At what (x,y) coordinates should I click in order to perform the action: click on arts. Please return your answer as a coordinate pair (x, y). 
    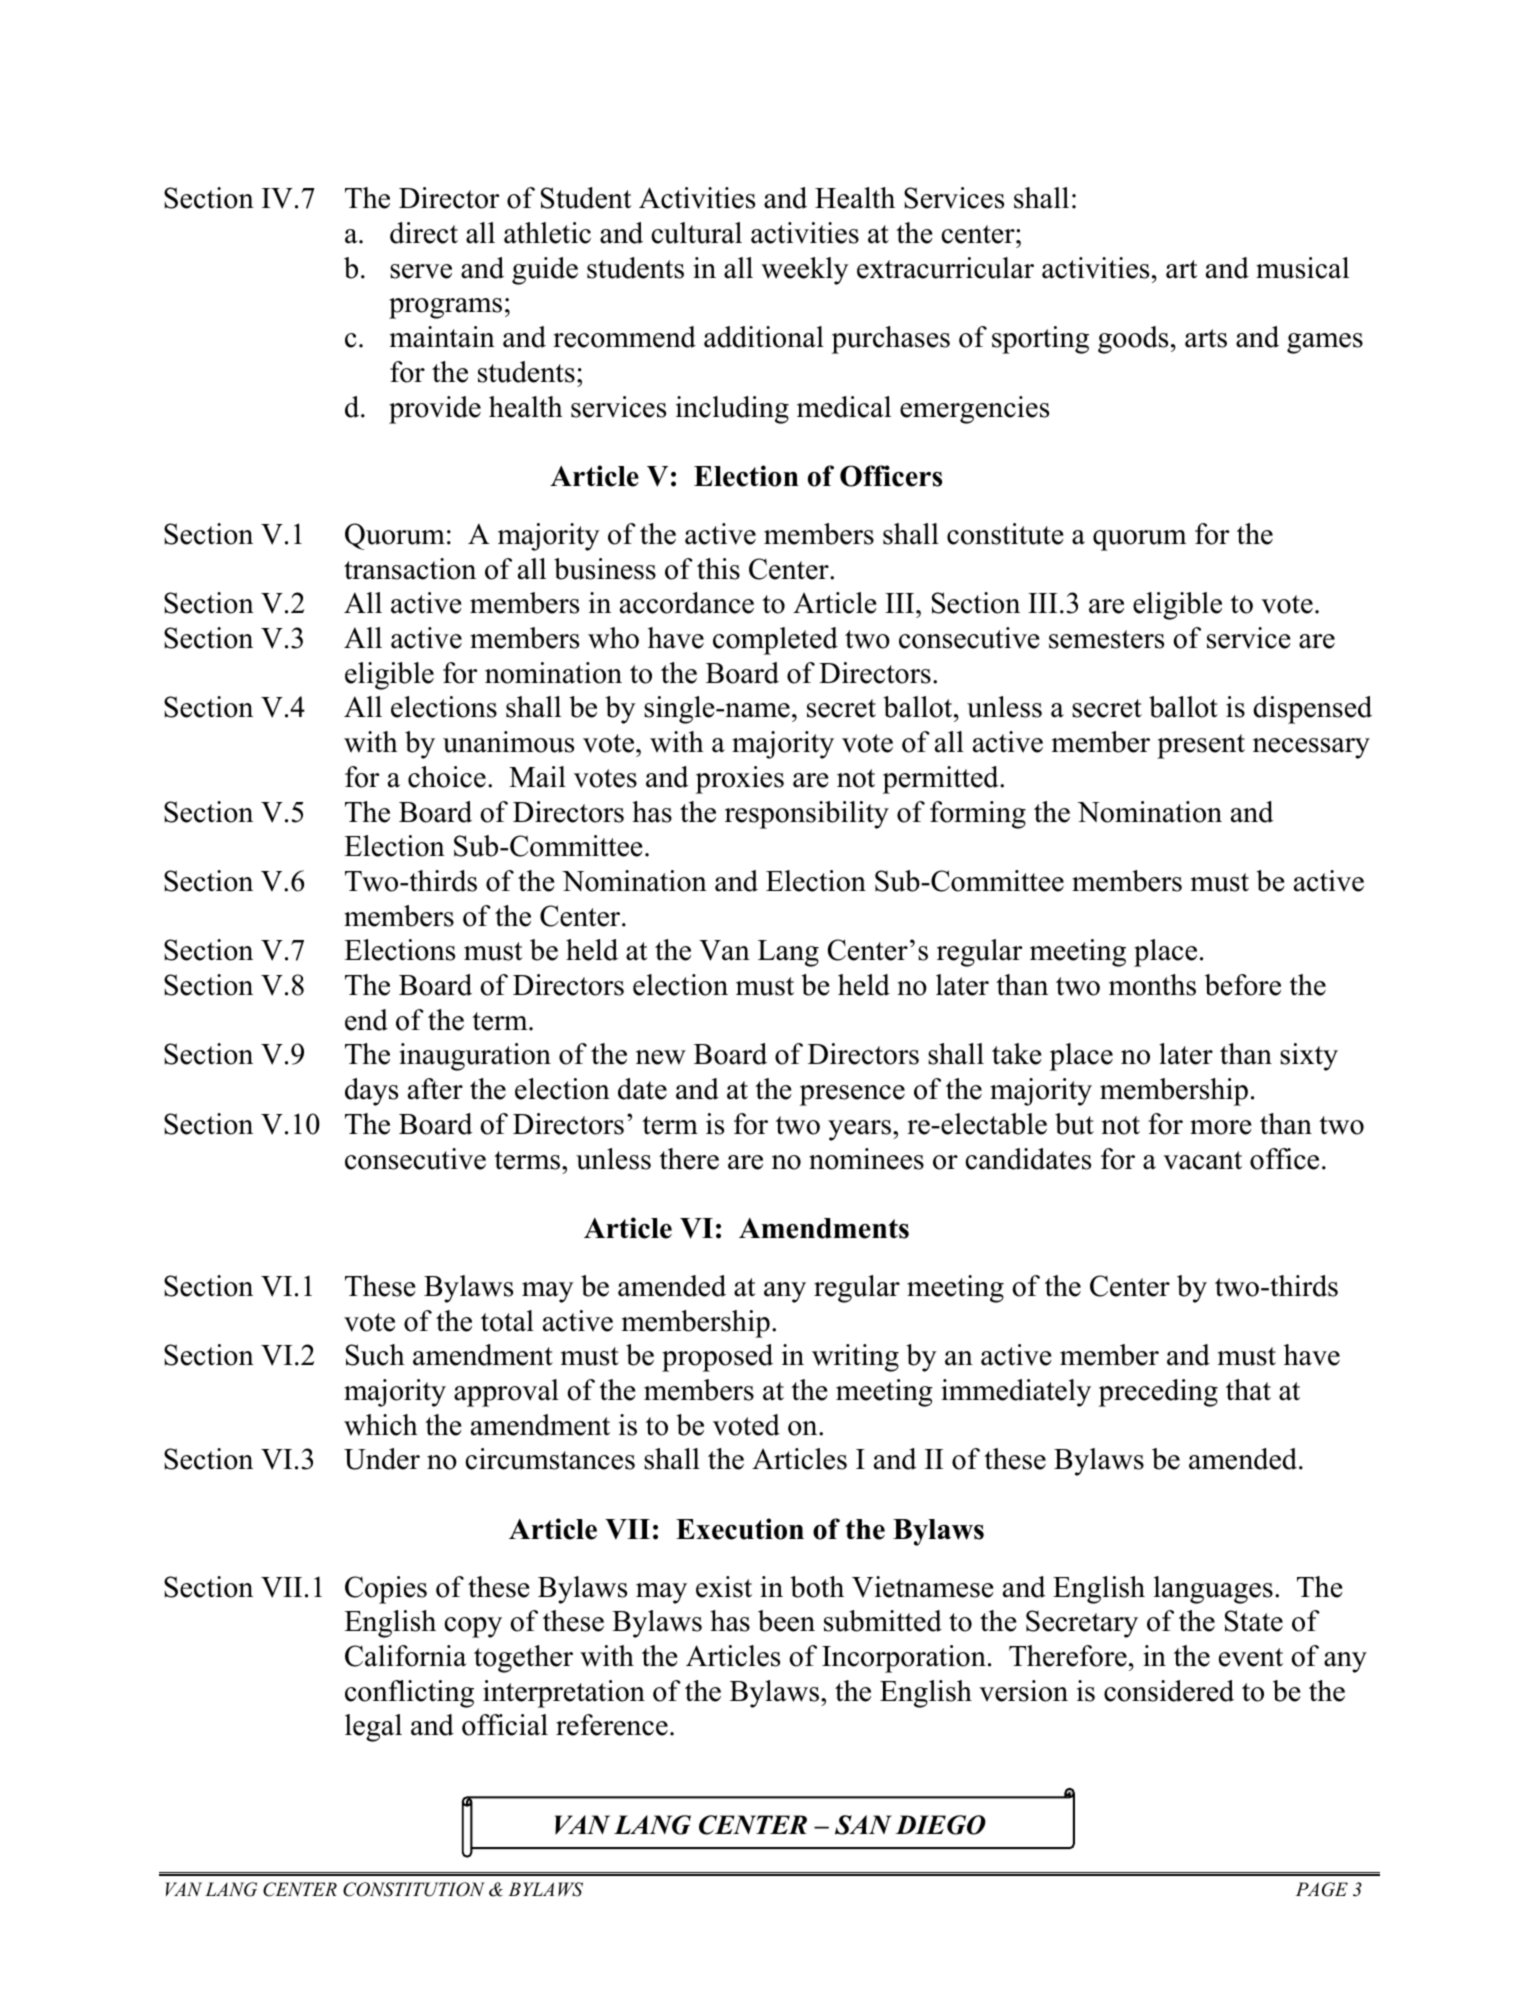
    Looking at the image, I should click on (1206, 338).
